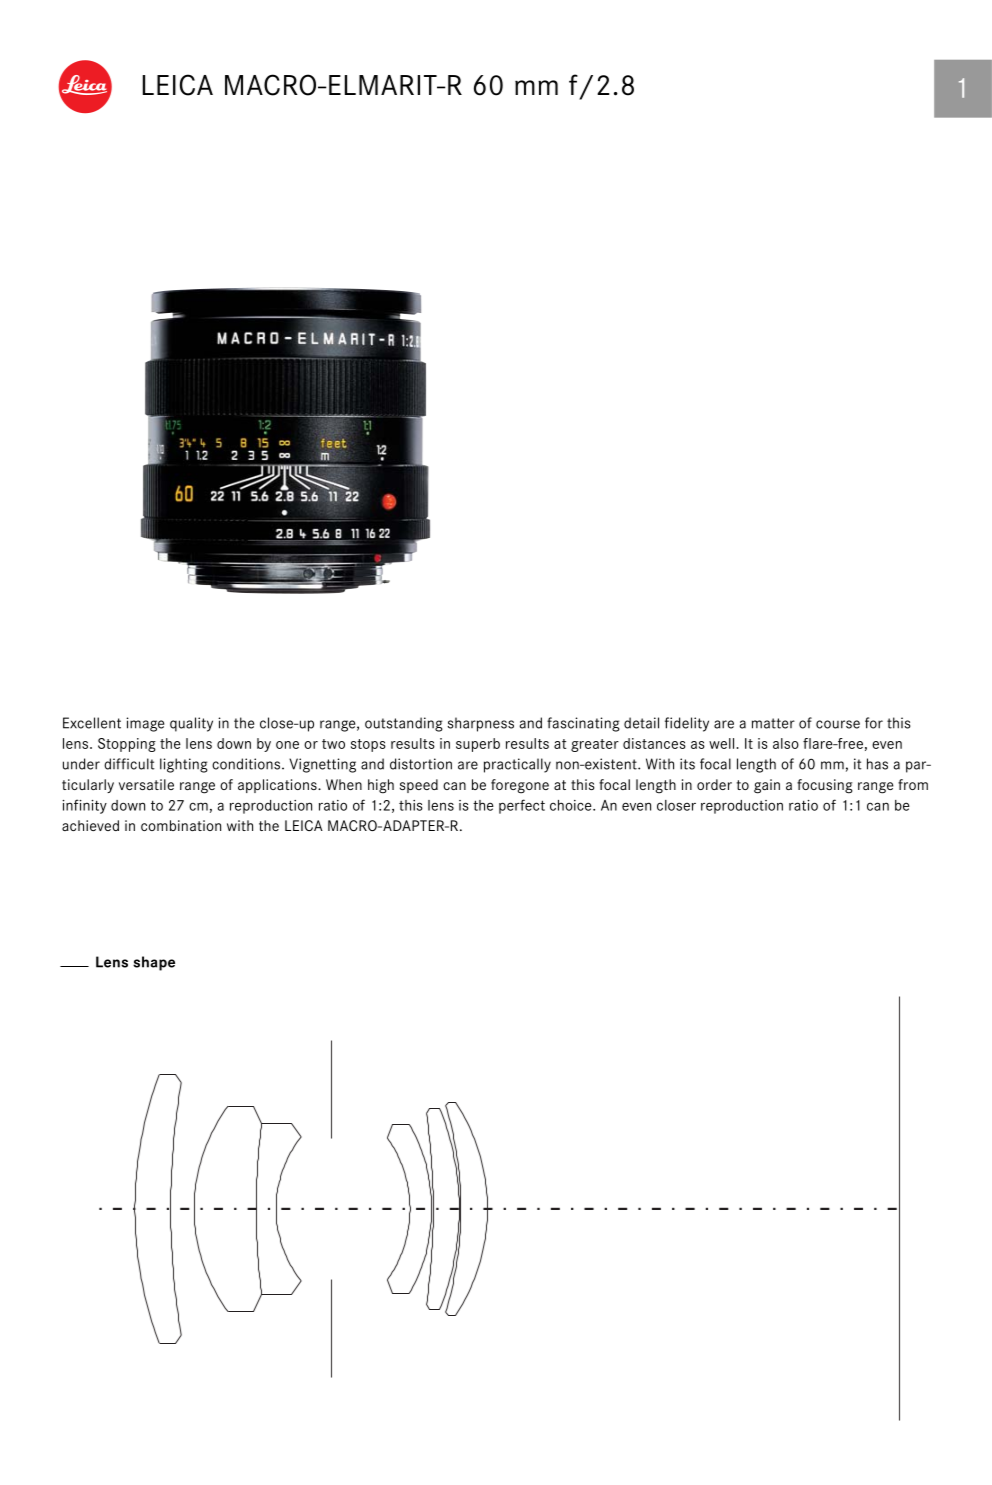  What do you see at coordinates (572, 805) in the page?
I see `choice` at bounding box center [572, 805].
